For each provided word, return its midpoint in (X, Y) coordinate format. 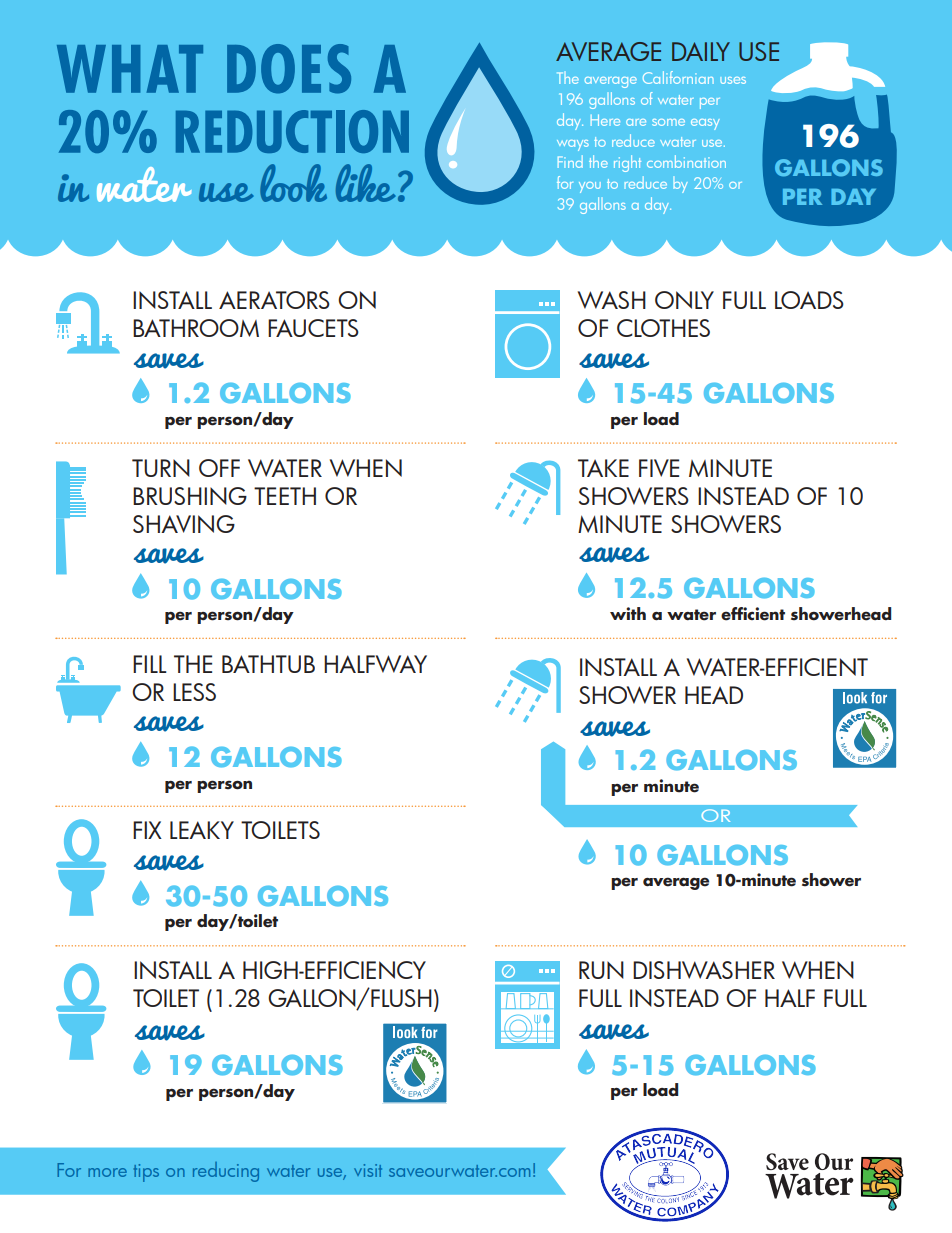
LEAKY (202, 830)
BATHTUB (268, 664)
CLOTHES (663, 328)
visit (368, 1170)
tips (146, 1173)
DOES (289, 69)
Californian (678, 77)
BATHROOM (196, 328)
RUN (601, 970)
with (628, 613)
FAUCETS (313, 328)
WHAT (130, 69)
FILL (150, 664)
